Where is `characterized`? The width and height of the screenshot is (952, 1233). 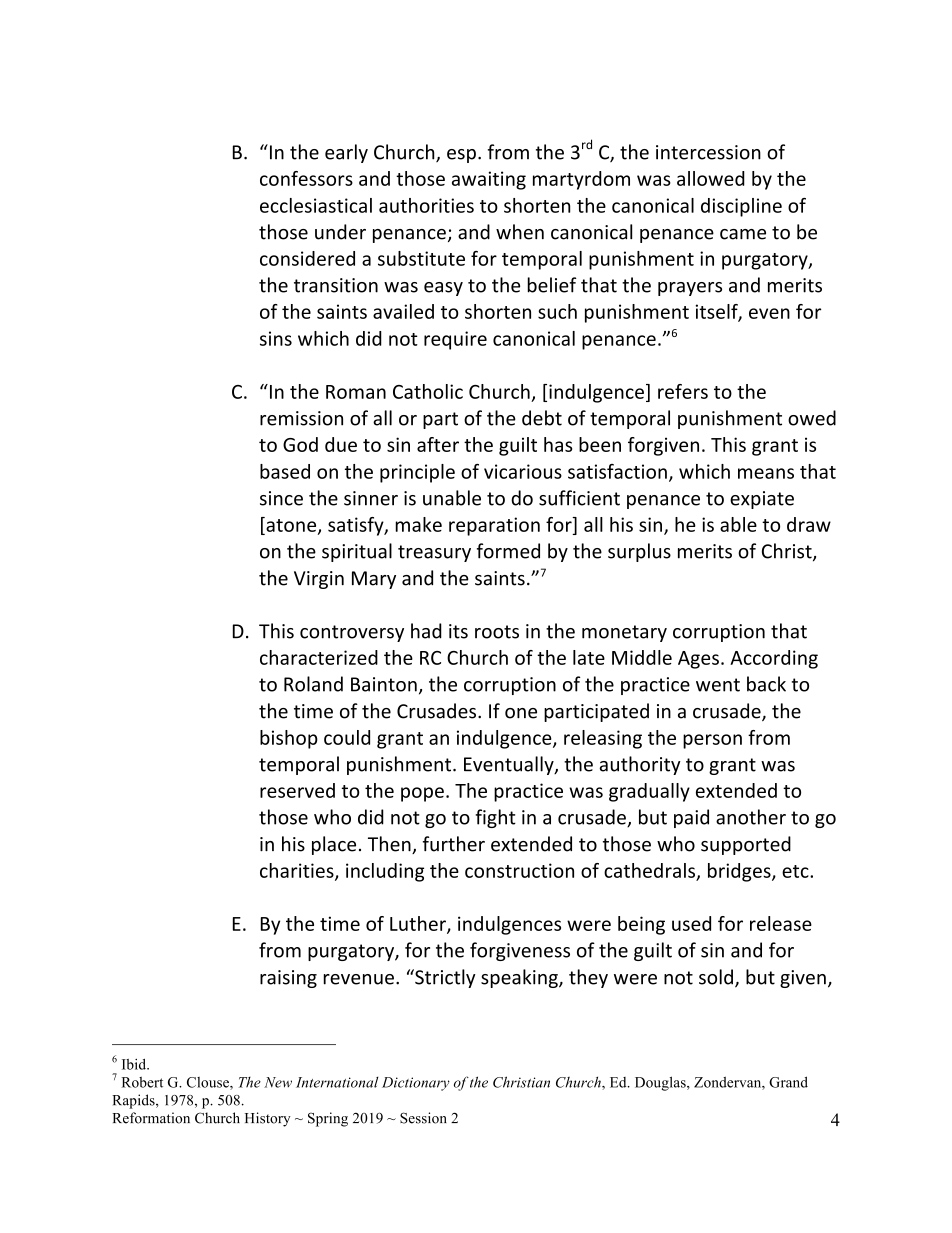 characterized is located at coordinates (319, 657).
